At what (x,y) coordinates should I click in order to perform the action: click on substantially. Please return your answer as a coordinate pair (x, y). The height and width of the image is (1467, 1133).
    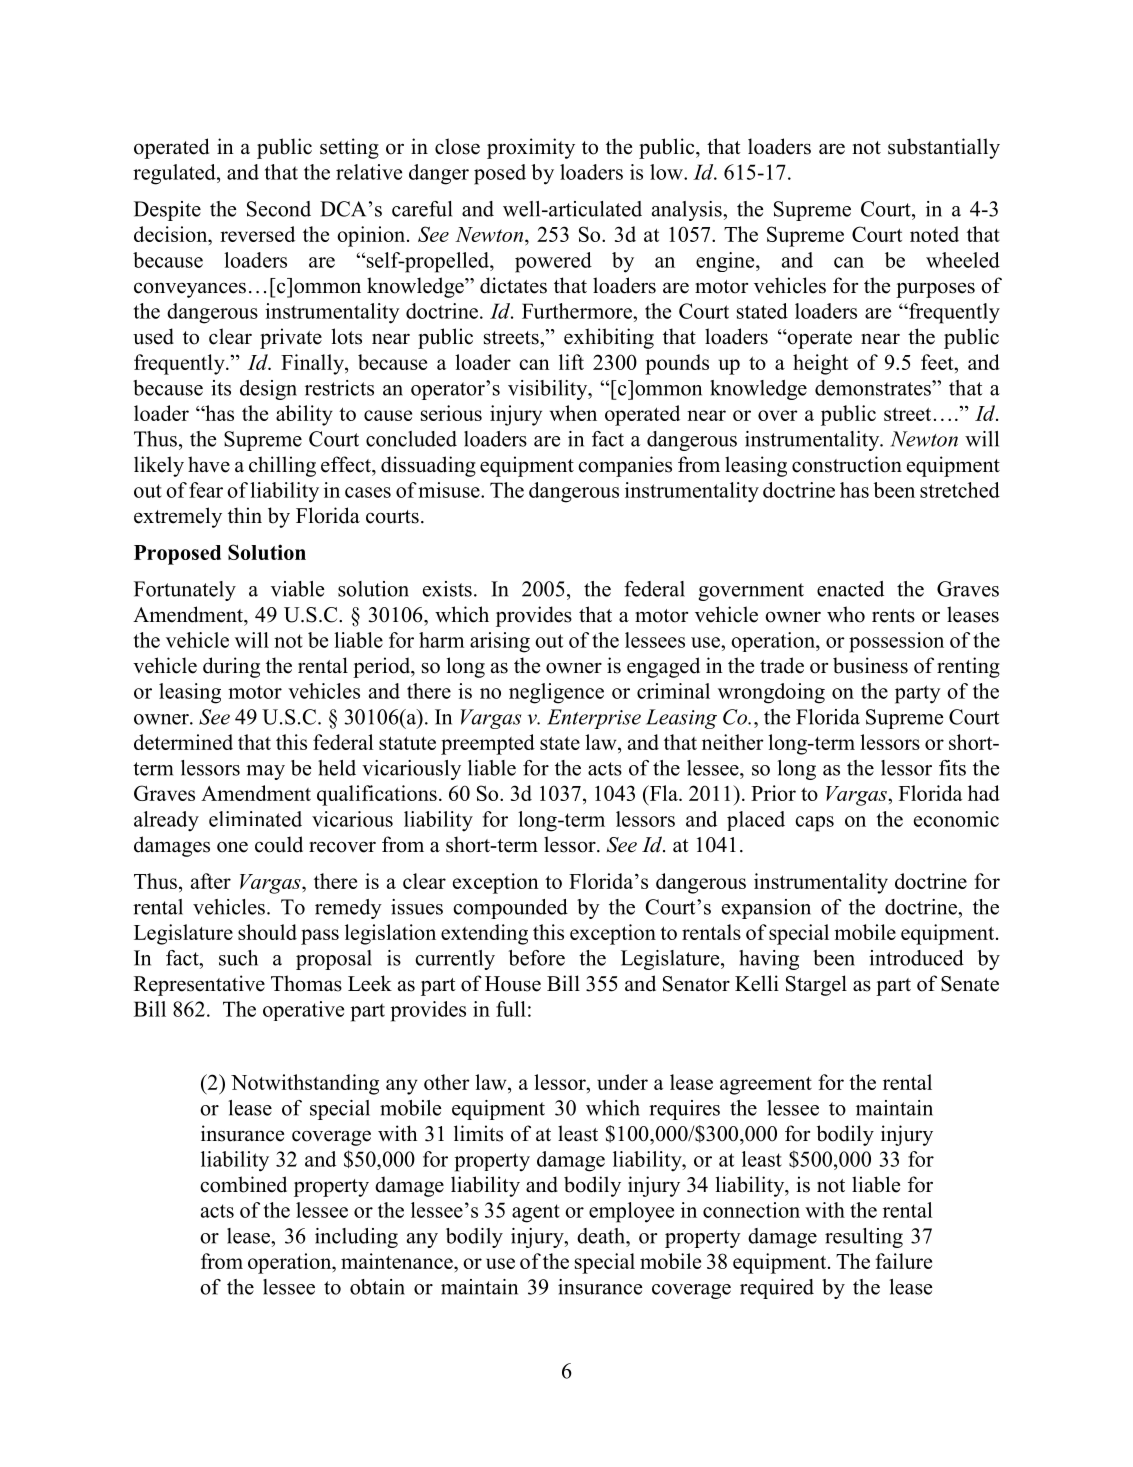
    Looking at the image, I should click on (944, 148).
